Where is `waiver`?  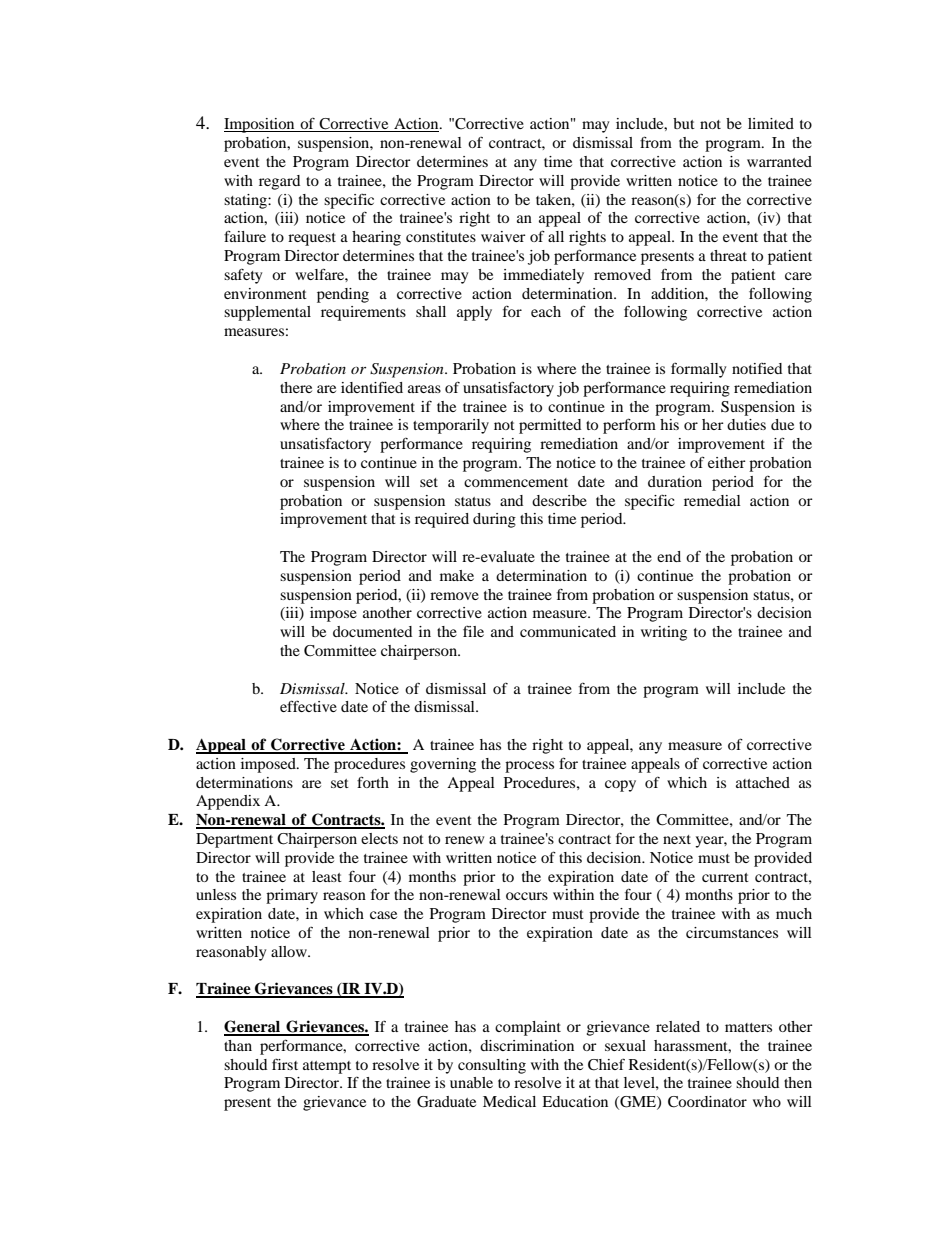 waiver is located at coordinates (503, 236).
